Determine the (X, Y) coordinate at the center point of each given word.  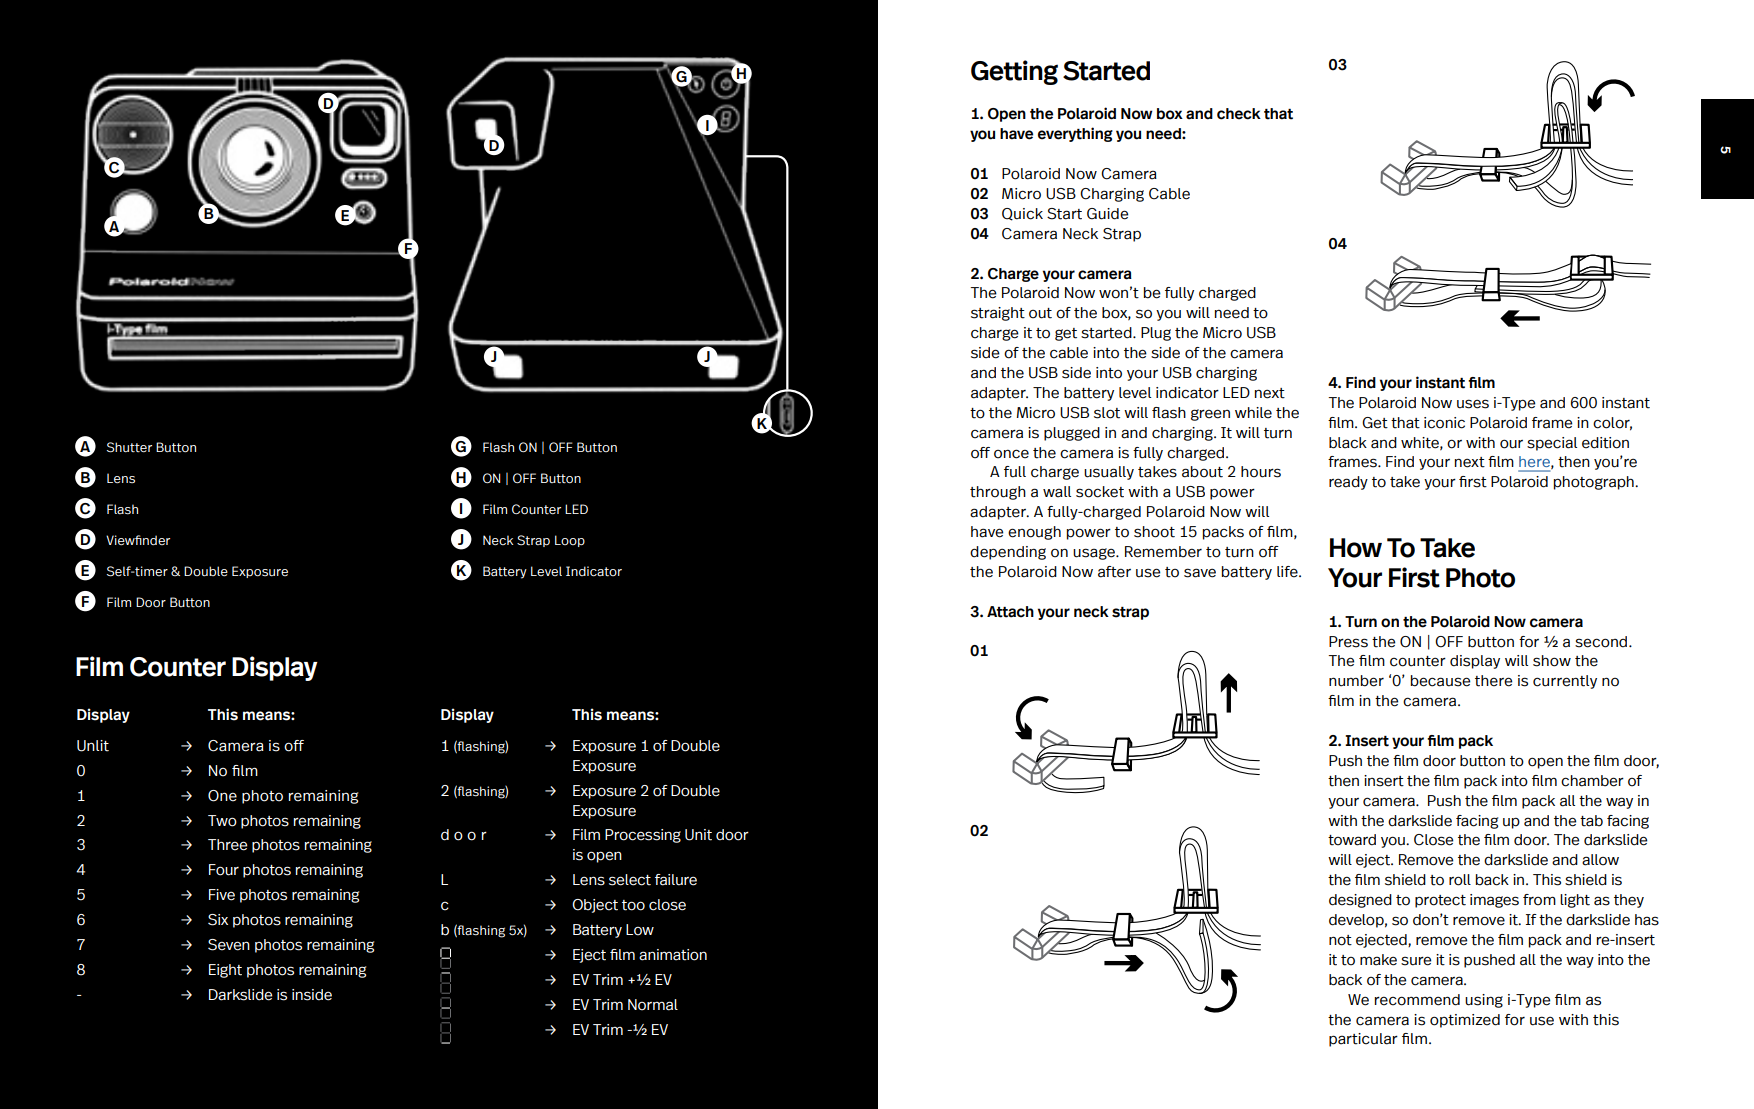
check (1239, 114)
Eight (225, 971)
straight (998, 314)
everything (1075, 134)
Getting (1014, 72)
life (1288, 572)
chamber (1592, 781)
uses (1473, 404)
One (222, 796)
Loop (570, 541)
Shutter (129, 447)
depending (1008, 553)
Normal (653, 1005)
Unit (698, 835)
